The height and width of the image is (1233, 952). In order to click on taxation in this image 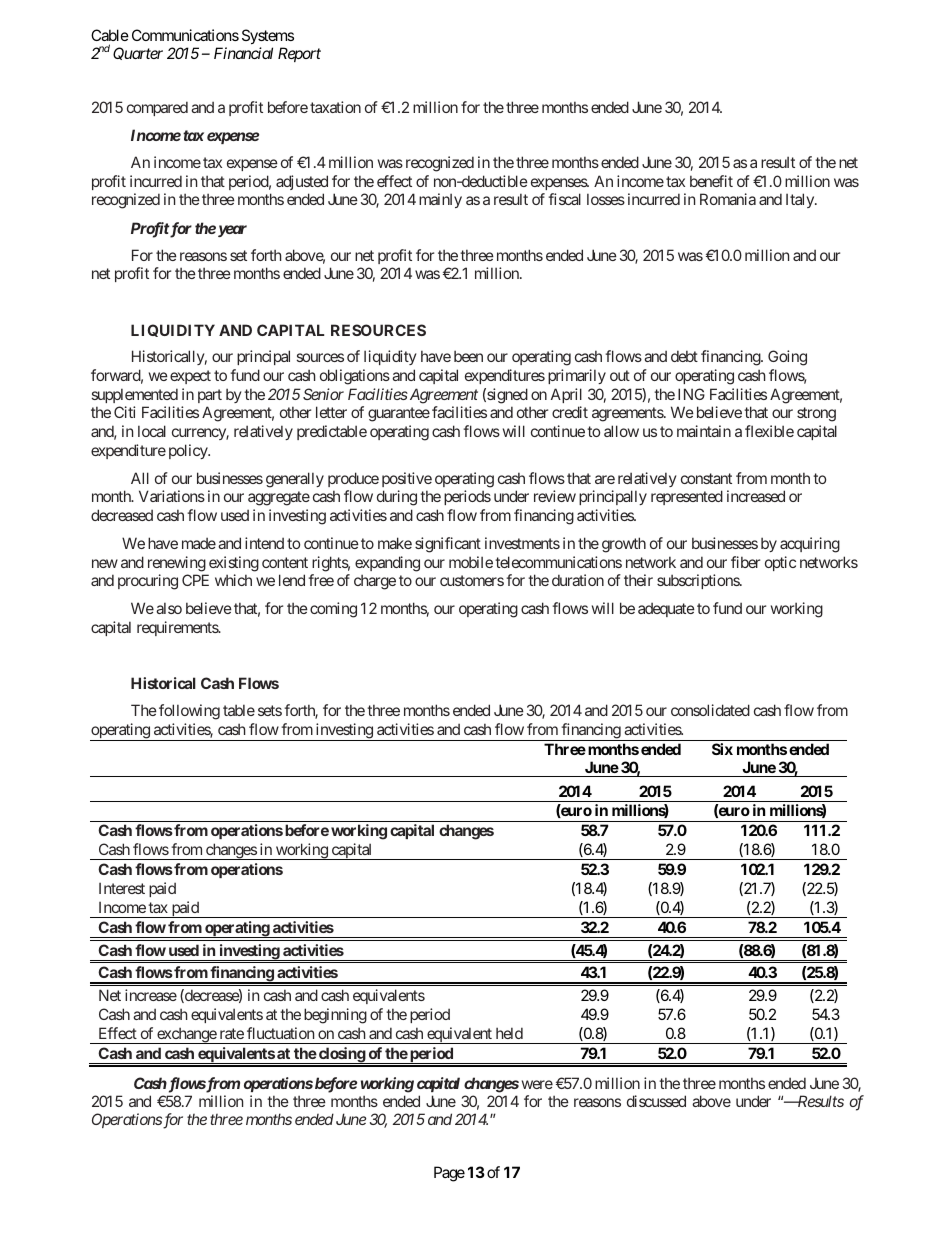, I will do `click(335, 107)`.
